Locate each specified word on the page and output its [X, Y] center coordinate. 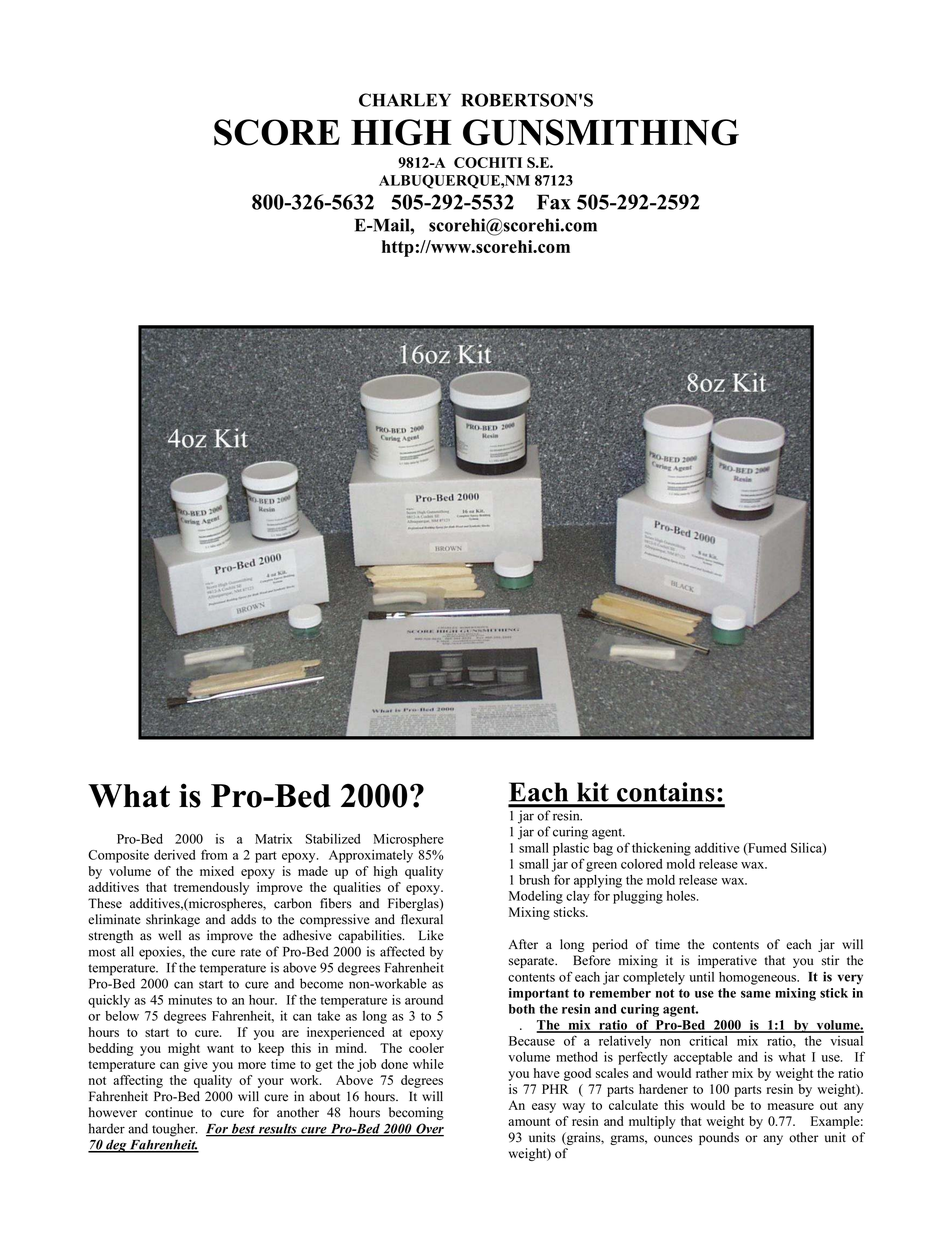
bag [603, 849]
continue [169, 1112]
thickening [661, 849]
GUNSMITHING [601, 132]
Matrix [273, 839]
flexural [422, 919]
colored [641, 864]
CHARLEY [405, 100]
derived [174, 855]
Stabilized [333, 839]
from [214, 854]
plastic [571, 849]
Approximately [371, 856]
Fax [554, 202]
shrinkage [173, 920]
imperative [727, 961]
